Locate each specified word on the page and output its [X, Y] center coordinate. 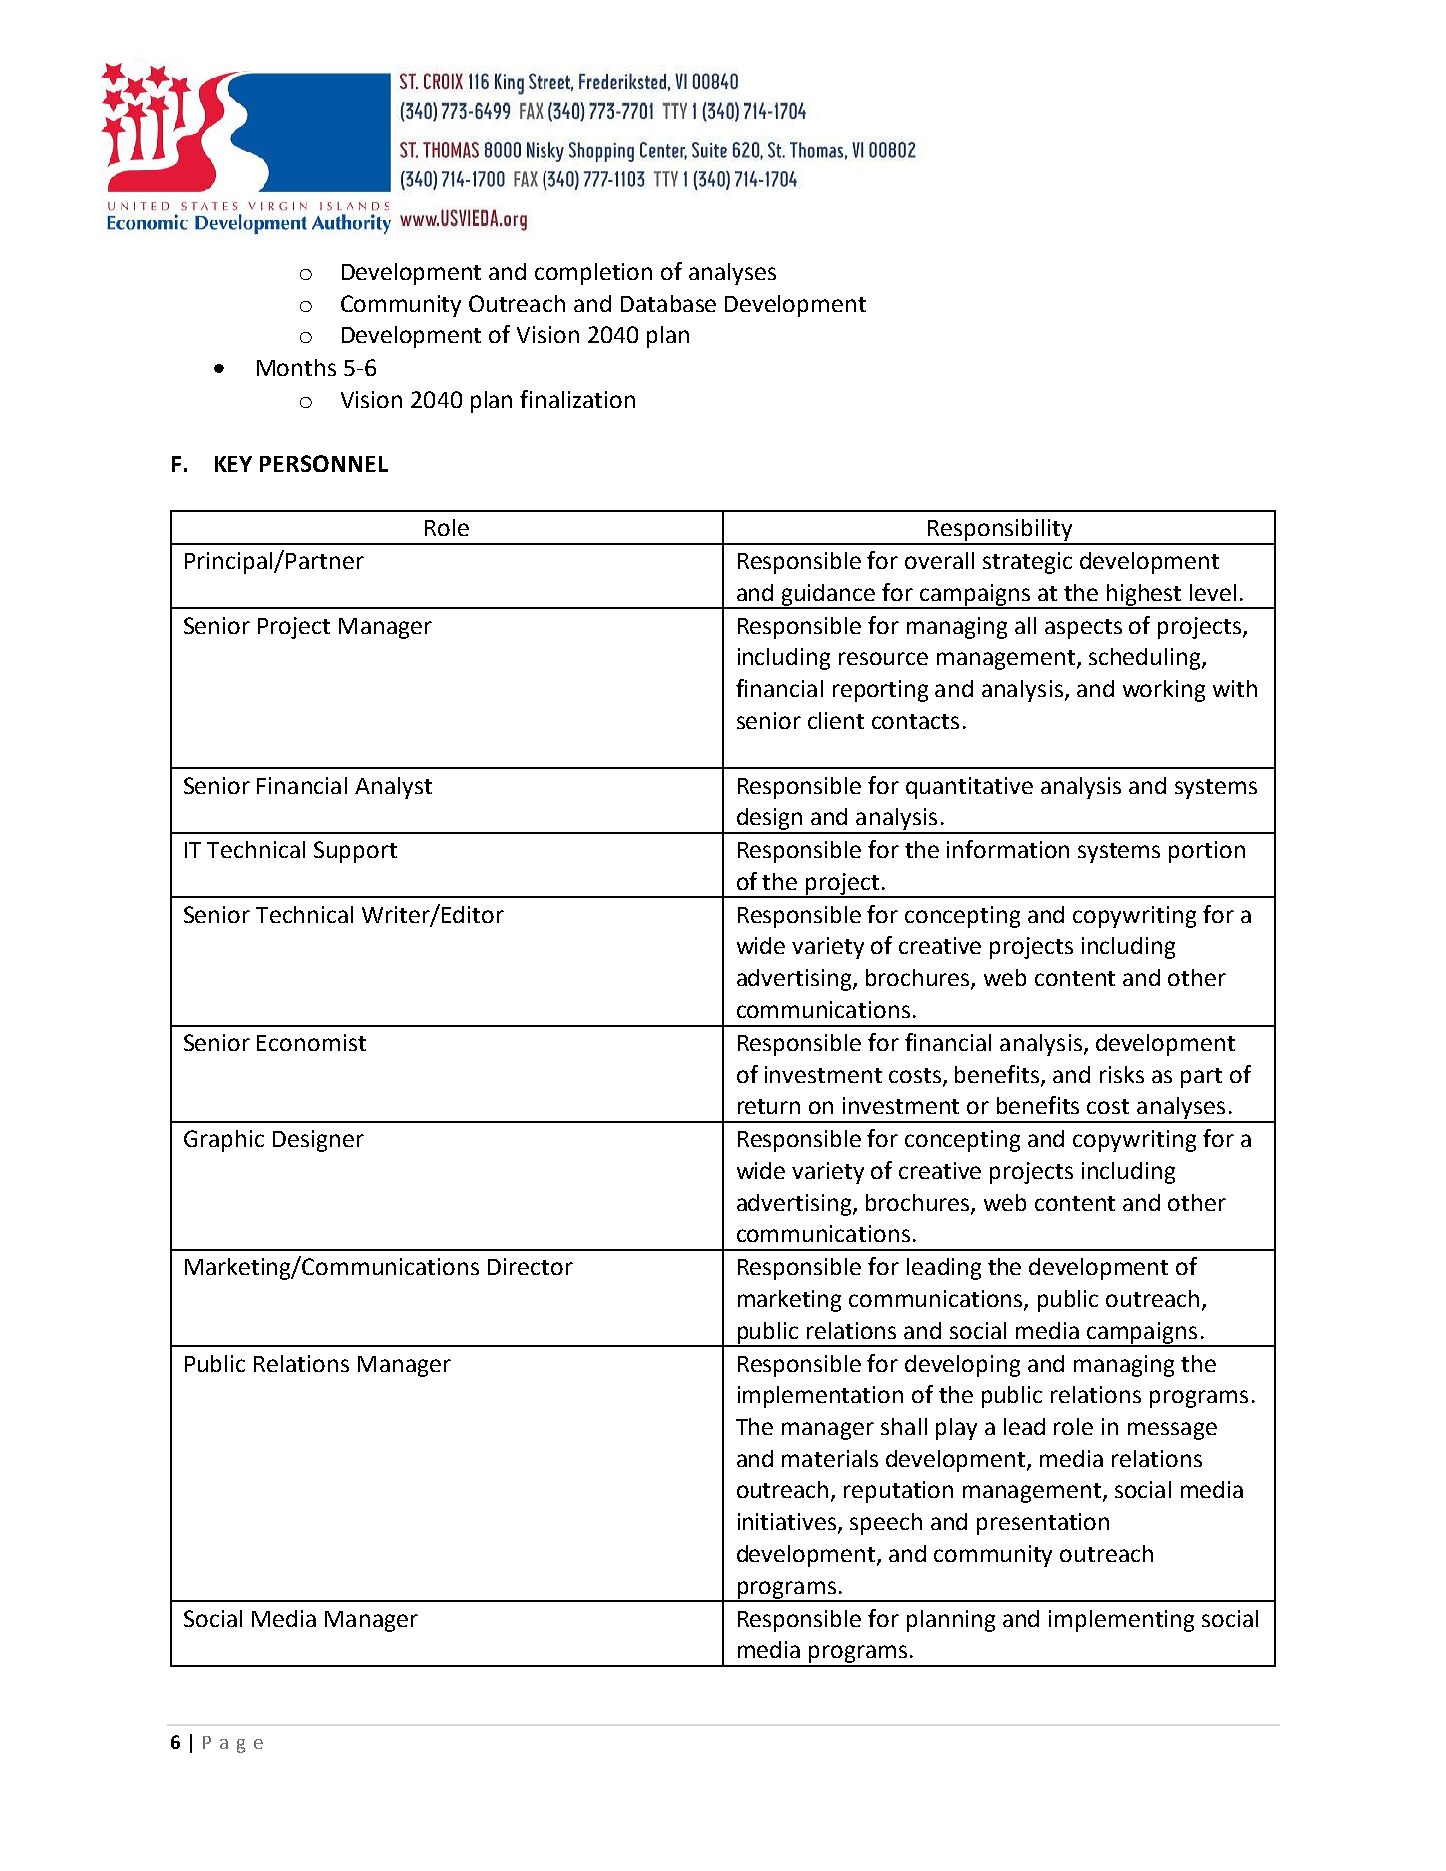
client [836, 720]
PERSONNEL [324, 463]
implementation [820, 1397]
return [769, 1106]
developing [962, 1366]
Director [530, 1266]
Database [668, 303]
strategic [1027, 563]
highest [1145, 596]
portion [1207, 852]
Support [355, 852]
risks [1122, 1074]
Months [296, 367]
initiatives [788, 1523]
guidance [829, 596]
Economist [311, 1042]
